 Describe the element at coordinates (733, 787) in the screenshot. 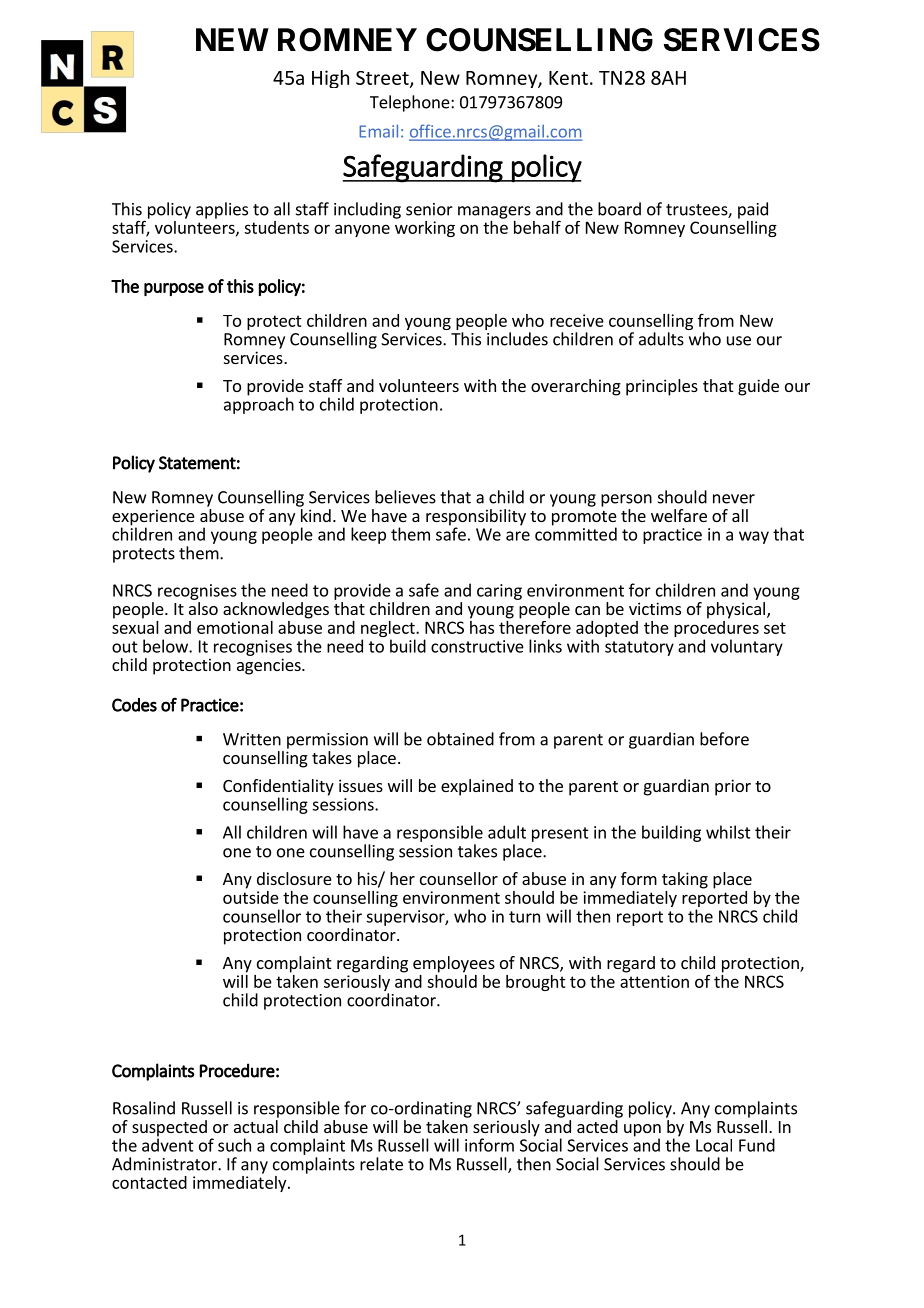

I see `prior` at that location.
